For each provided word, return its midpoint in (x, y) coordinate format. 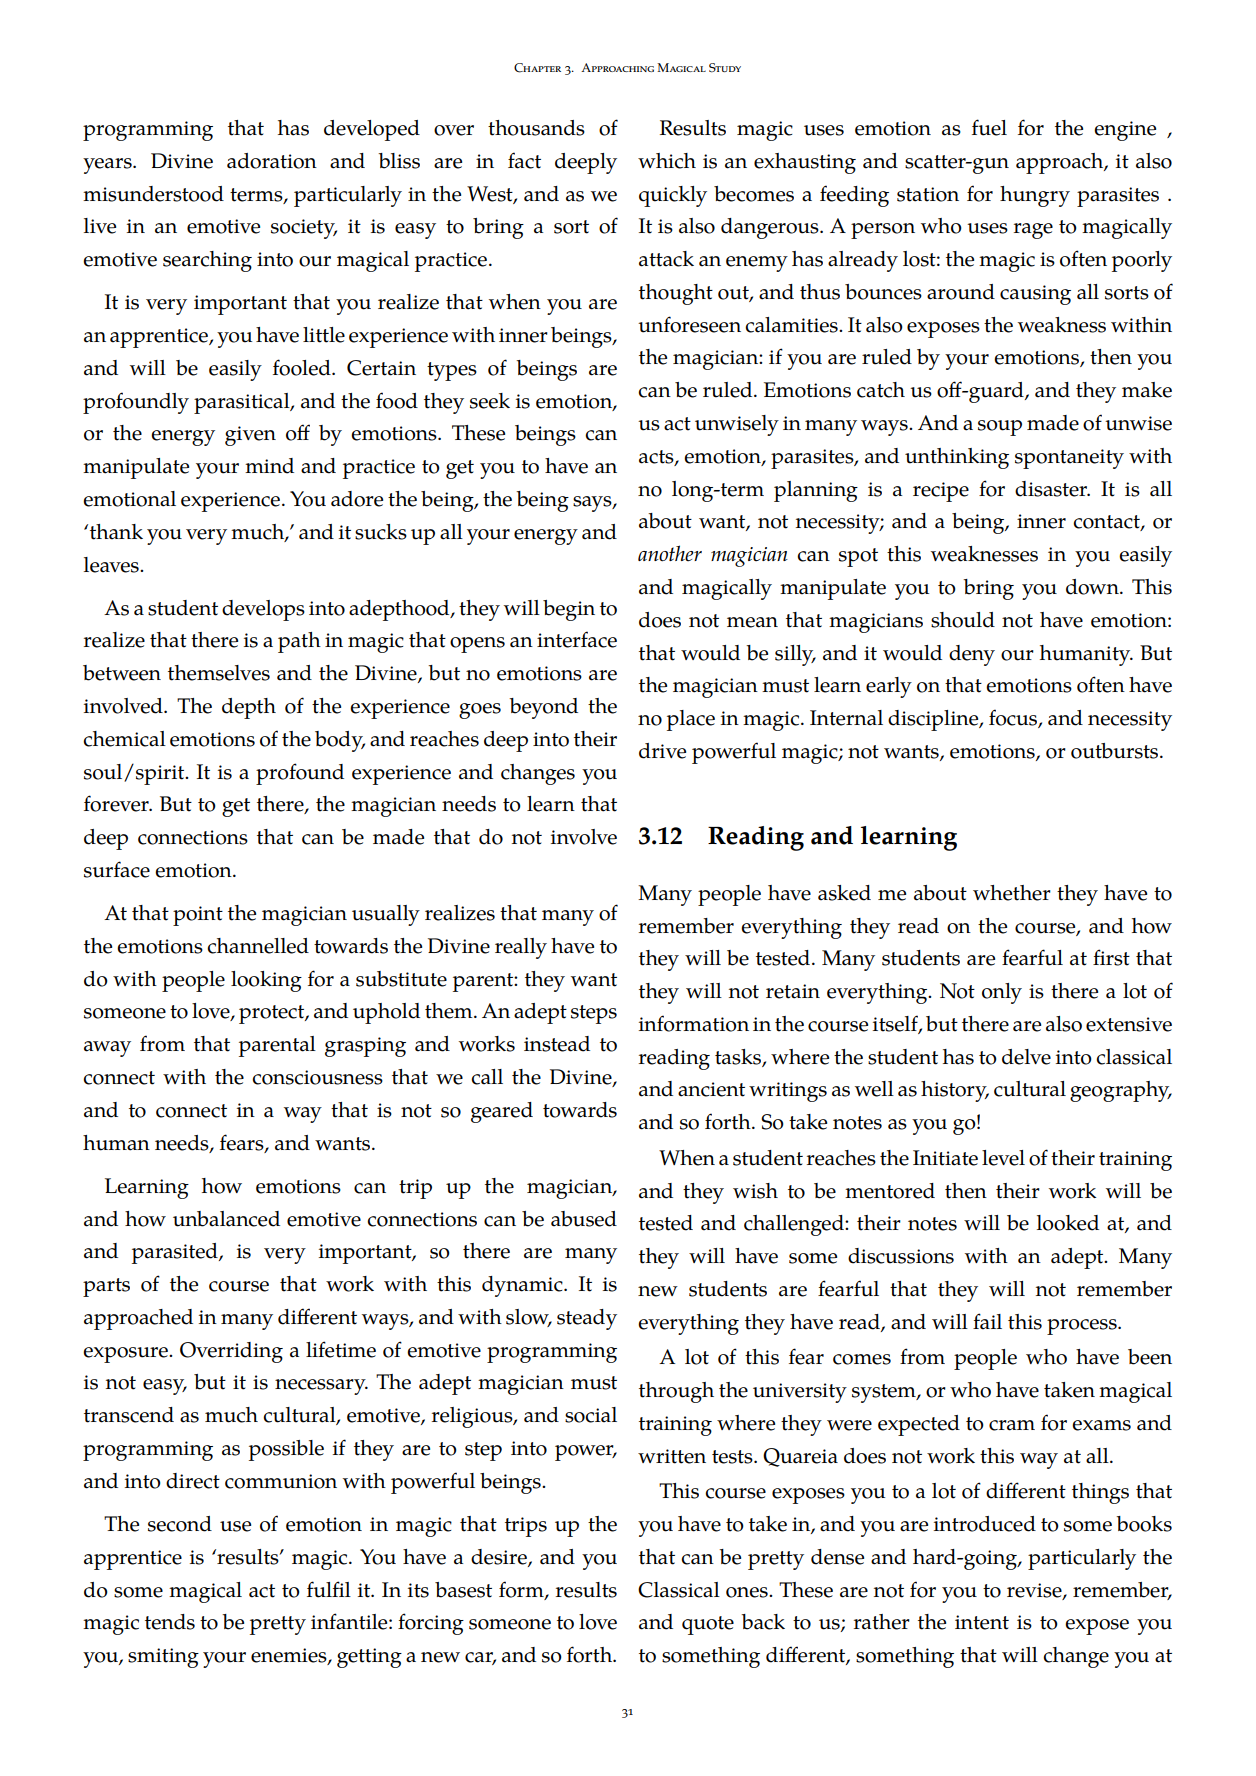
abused (584, 1219)
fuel (989, 127)
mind (269, 466)
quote (708, 1625)
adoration (272, 161)
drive (662, 751)
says (593, 504)
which (667, 161)
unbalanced (226, 1219)
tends (170, 1622)
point (198, 916)
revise (1035, 1591)
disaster (1052, 489)
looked (1068, 1223)
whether (1012, 893)
